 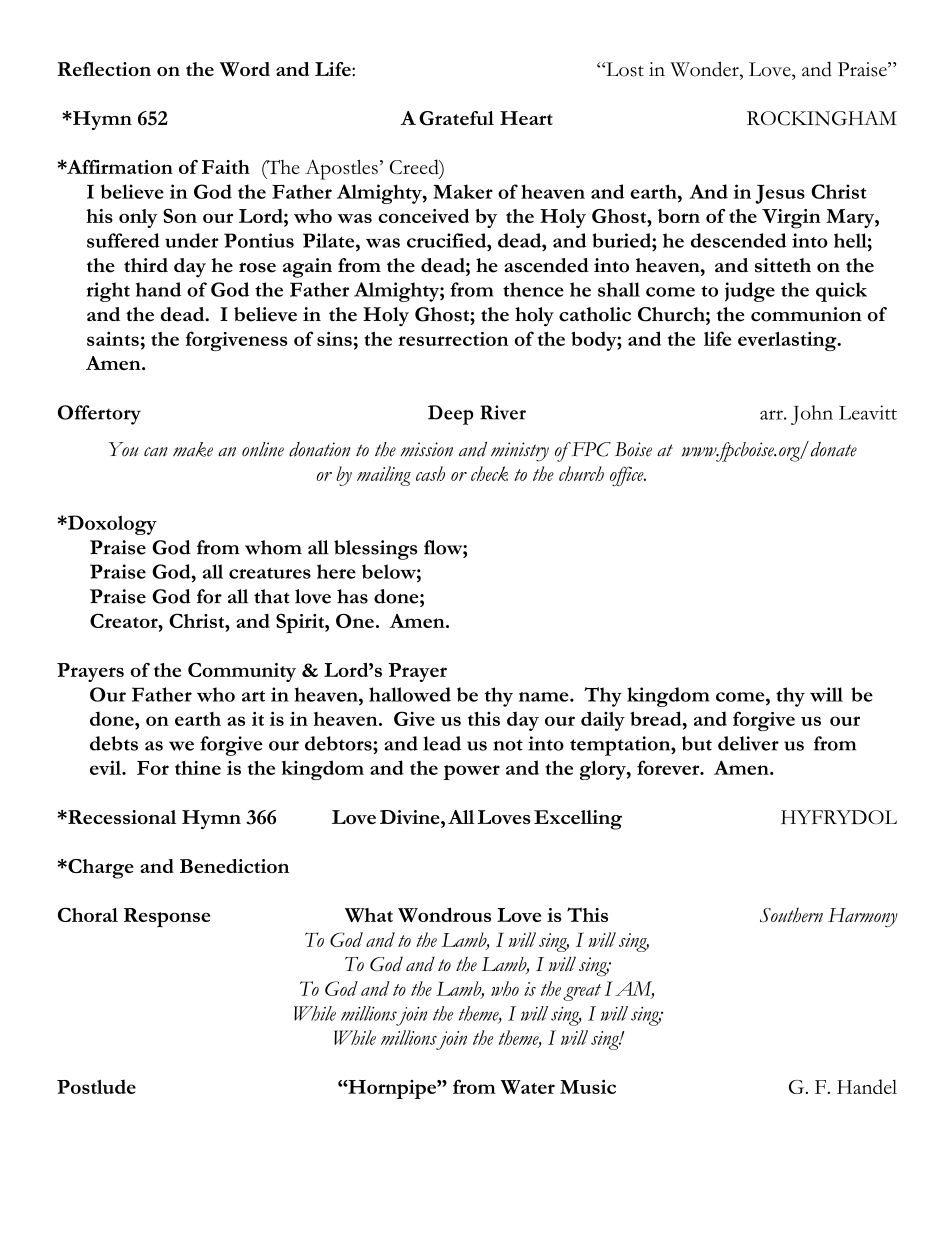 What do you see at coordinates (245, 69) in the screenshot?
I see `Word` at bounding box center [245, 69].
